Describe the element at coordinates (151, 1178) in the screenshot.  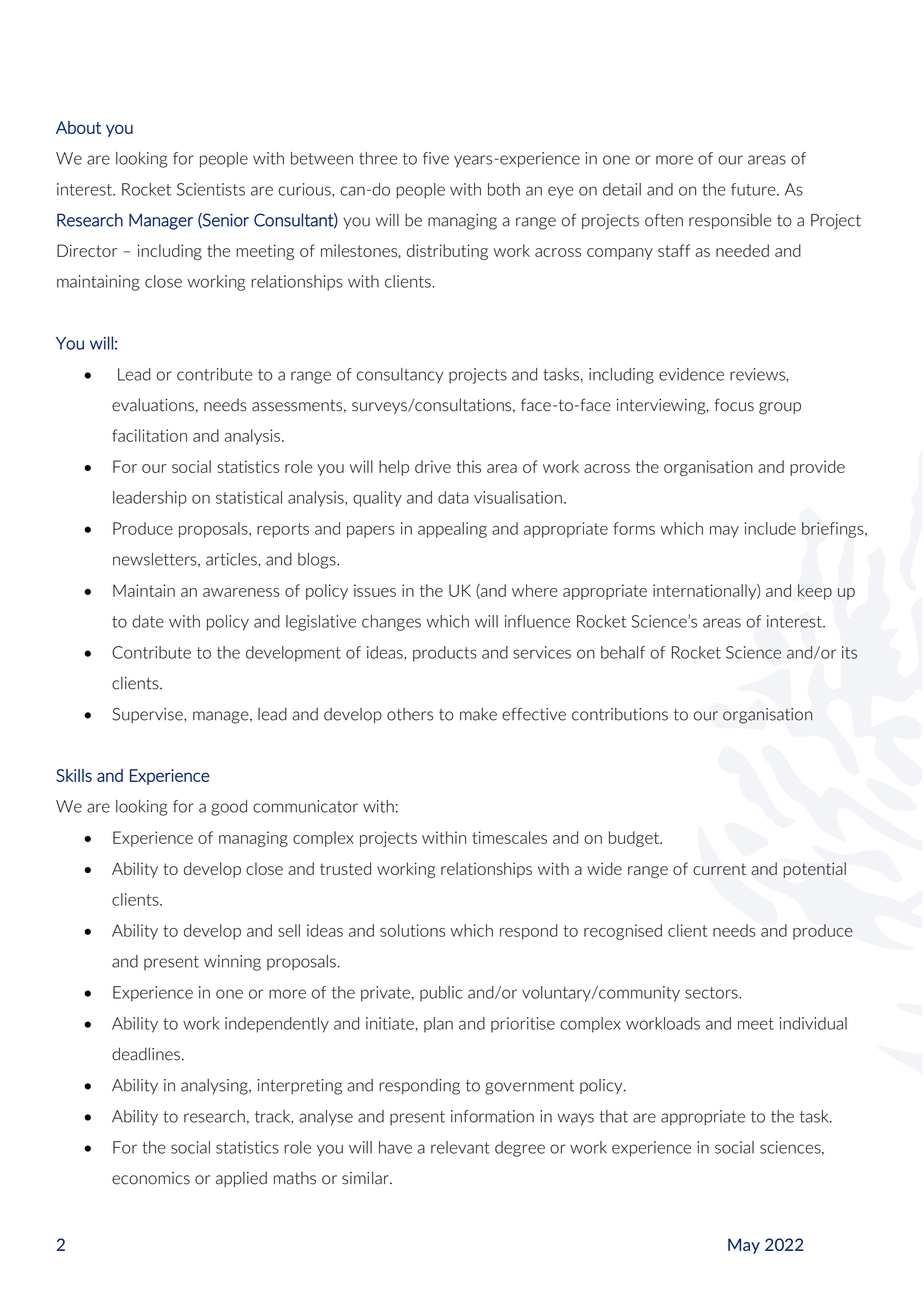
I see `economics` at that location.
